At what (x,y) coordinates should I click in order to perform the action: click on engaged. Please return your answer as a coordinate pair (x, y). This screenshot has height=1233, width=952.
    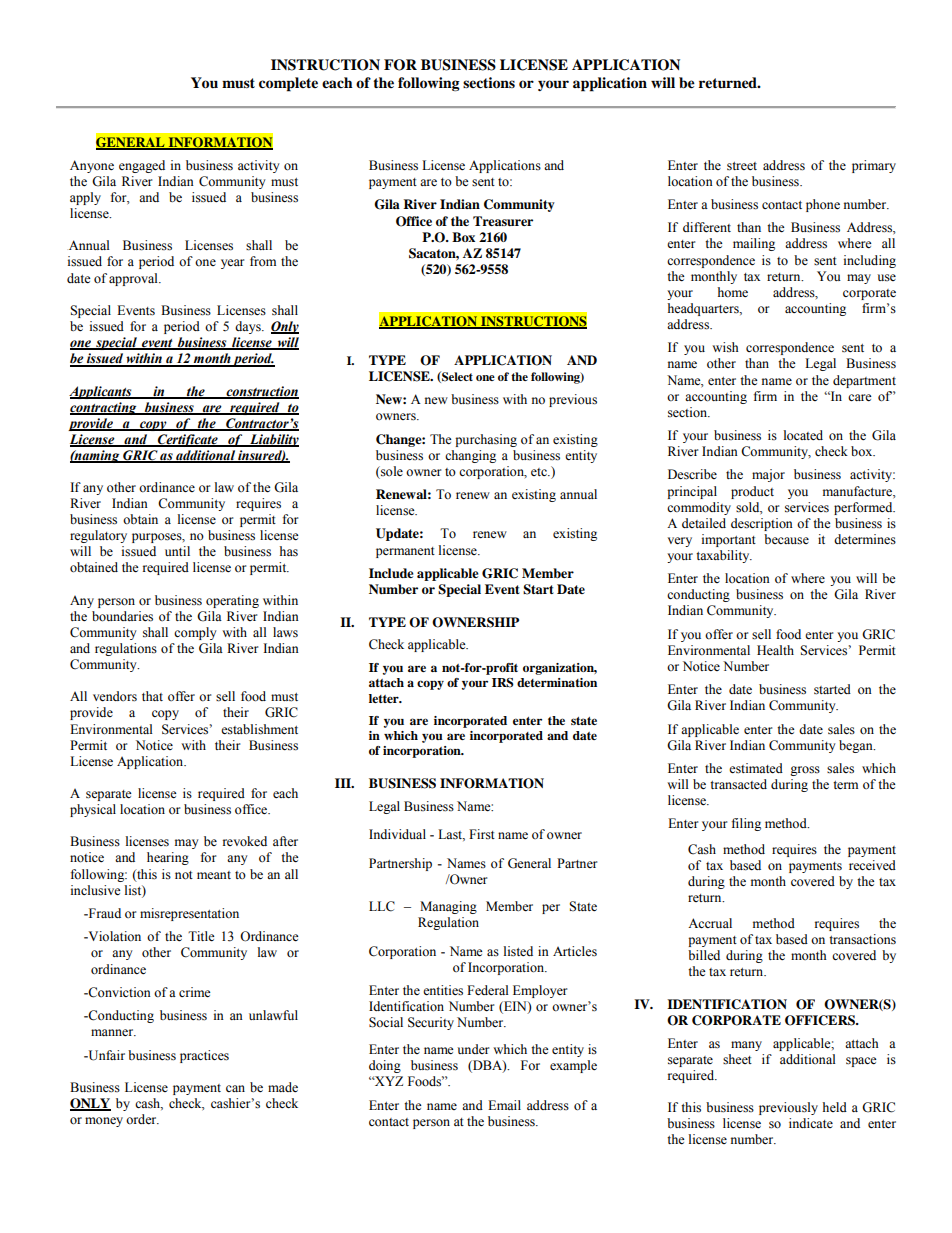
    Looking at the image, I should click on (142, 166).
